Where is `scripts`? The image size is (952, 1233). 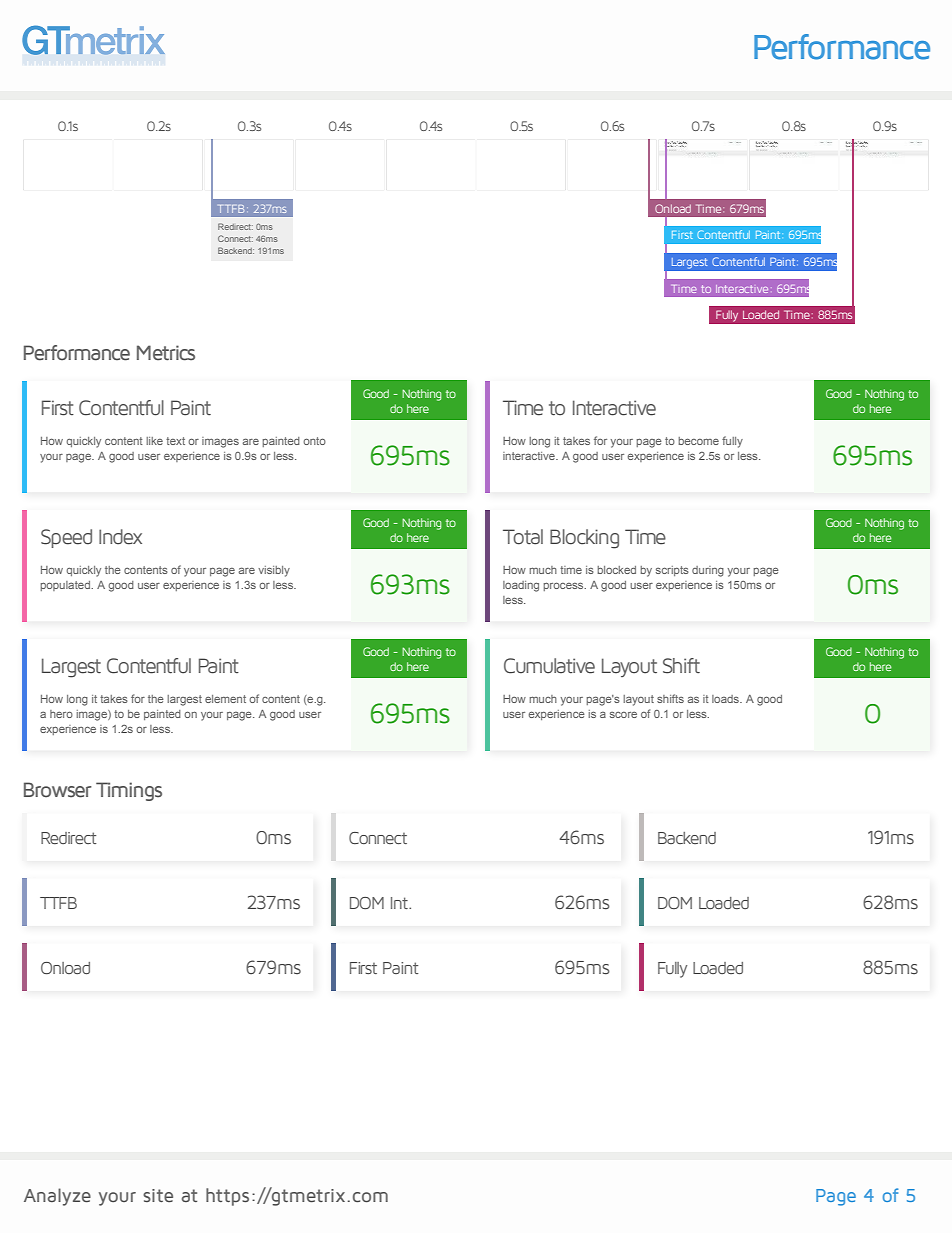
scripts is located at coordinates (672, 571).
